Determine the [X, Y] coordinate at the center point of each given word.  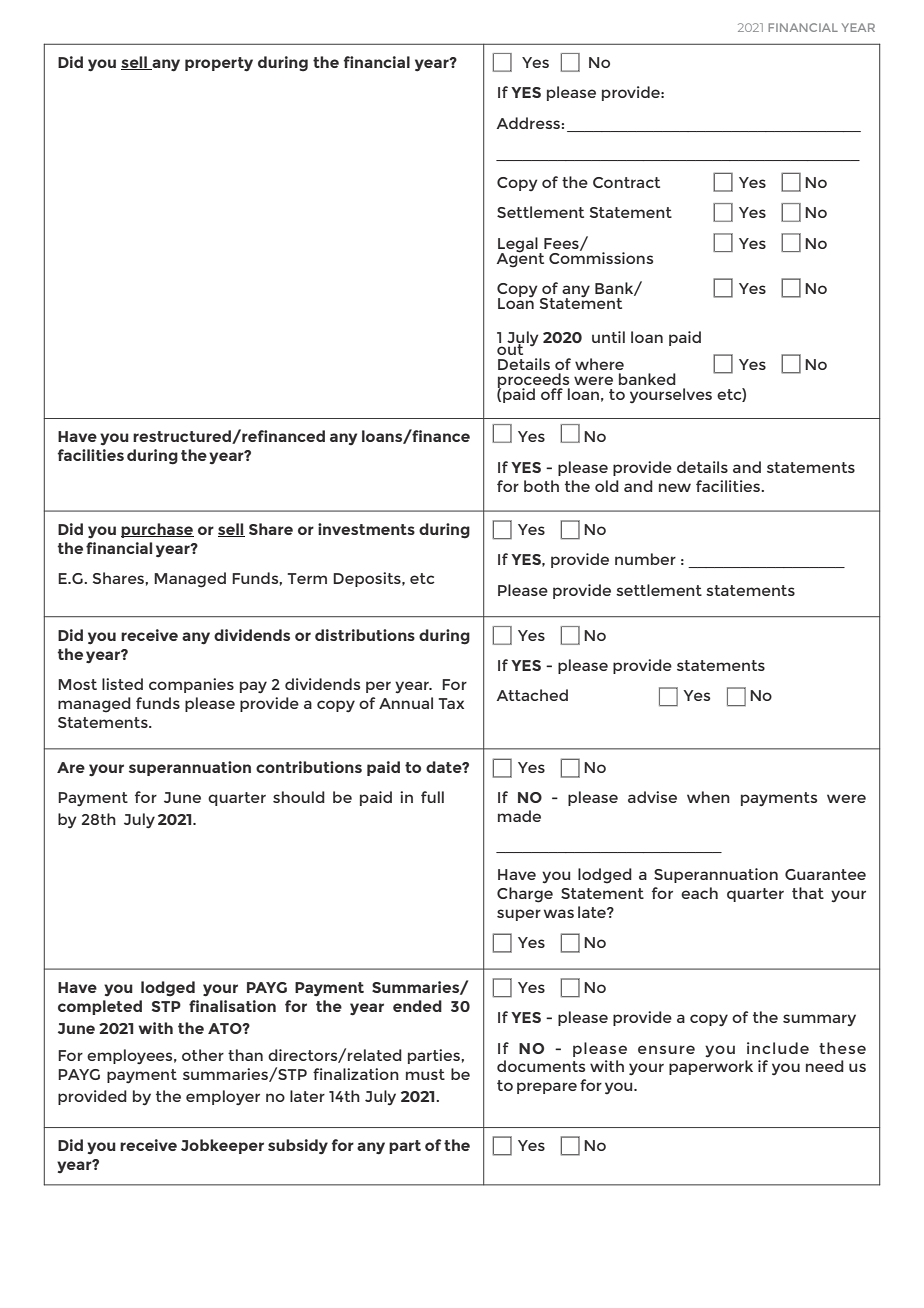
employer [223, 1098]
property [219, 64]
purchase [157, 530]
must [425, 1074]
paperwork [711, 1067]
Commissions [601, 256]
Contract [626, 182]
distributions [365, 635]
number [645, 559]
